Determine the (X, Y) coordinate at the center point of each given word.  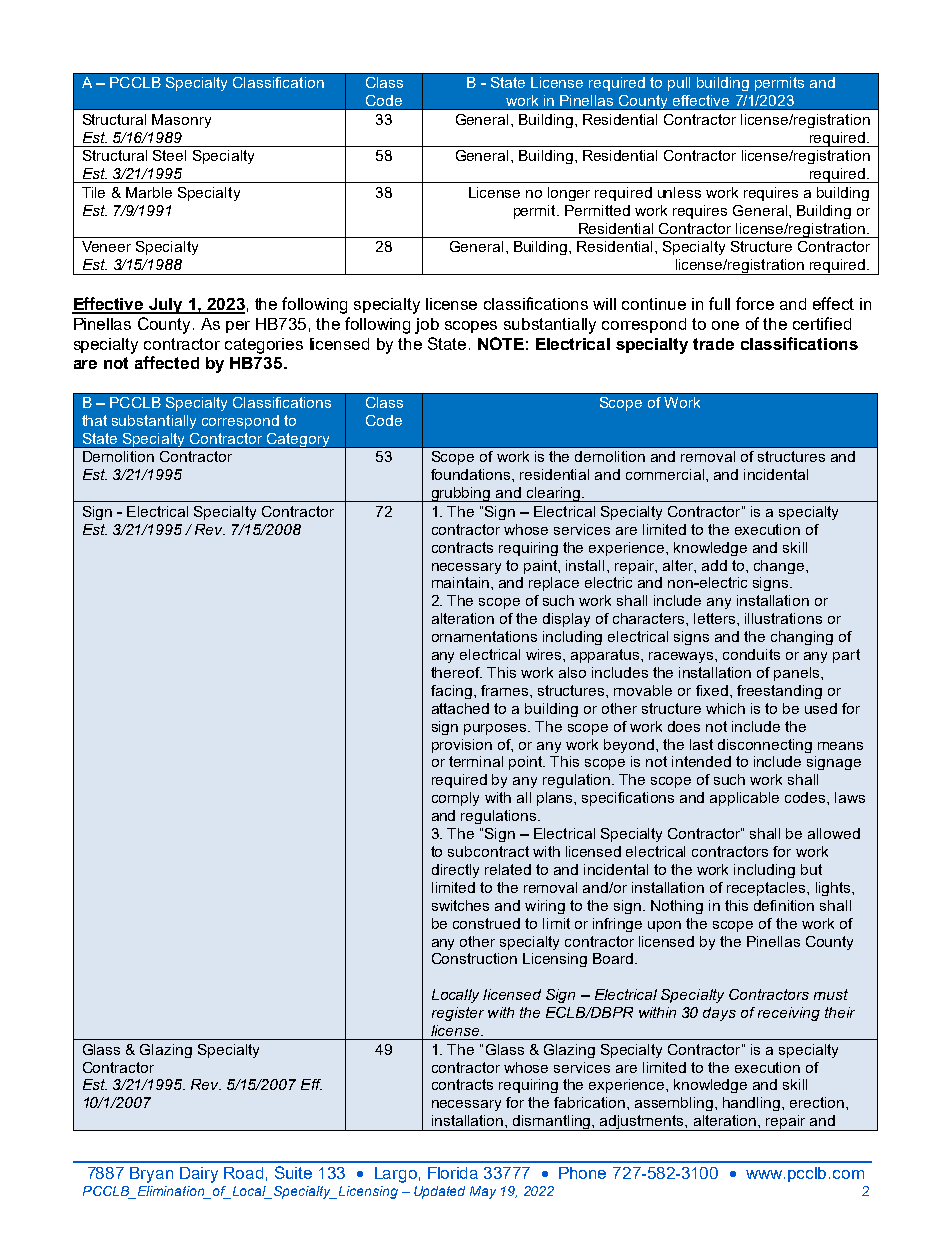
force (755, 303)
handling (753, 1104)
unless (679, 192)
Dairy (199, 1175)
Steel (169, 155)
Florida (453, 1173)
